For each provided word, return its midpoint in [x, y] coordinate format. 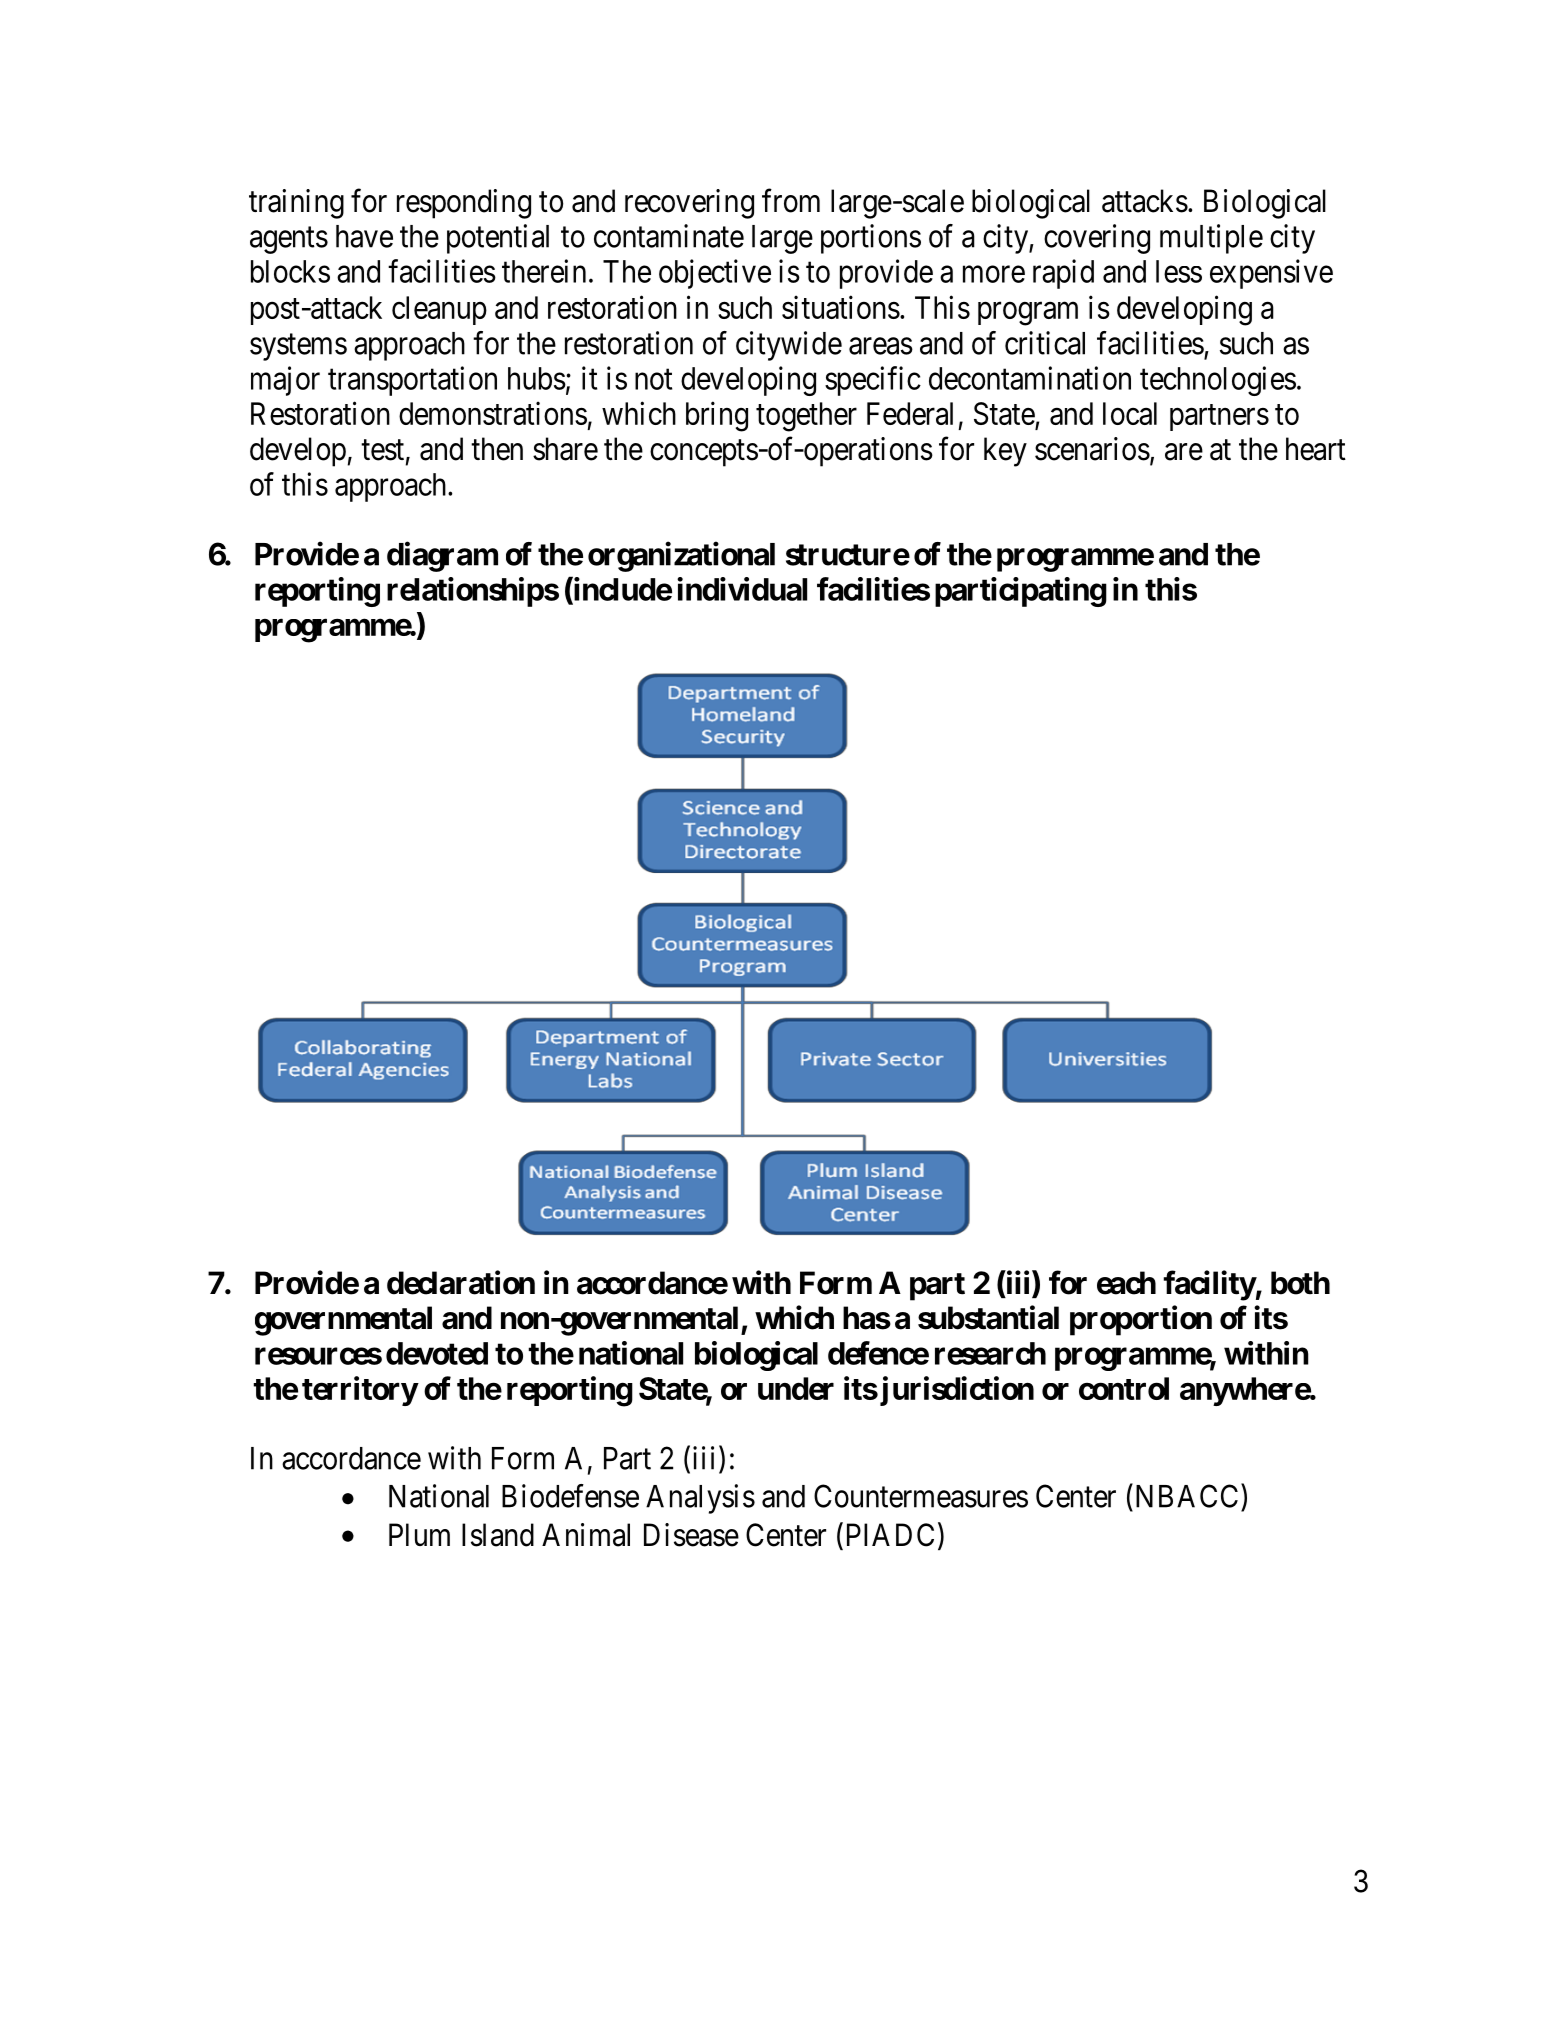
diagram [442, 556]
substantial [988, 1317]
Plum [419, 1534]
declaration [461, 1282]
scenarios [1092, 449]
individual [742, 589]
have [364, 236]
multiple [1211, 239]
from [791, 201]
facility [1209, 1285]
